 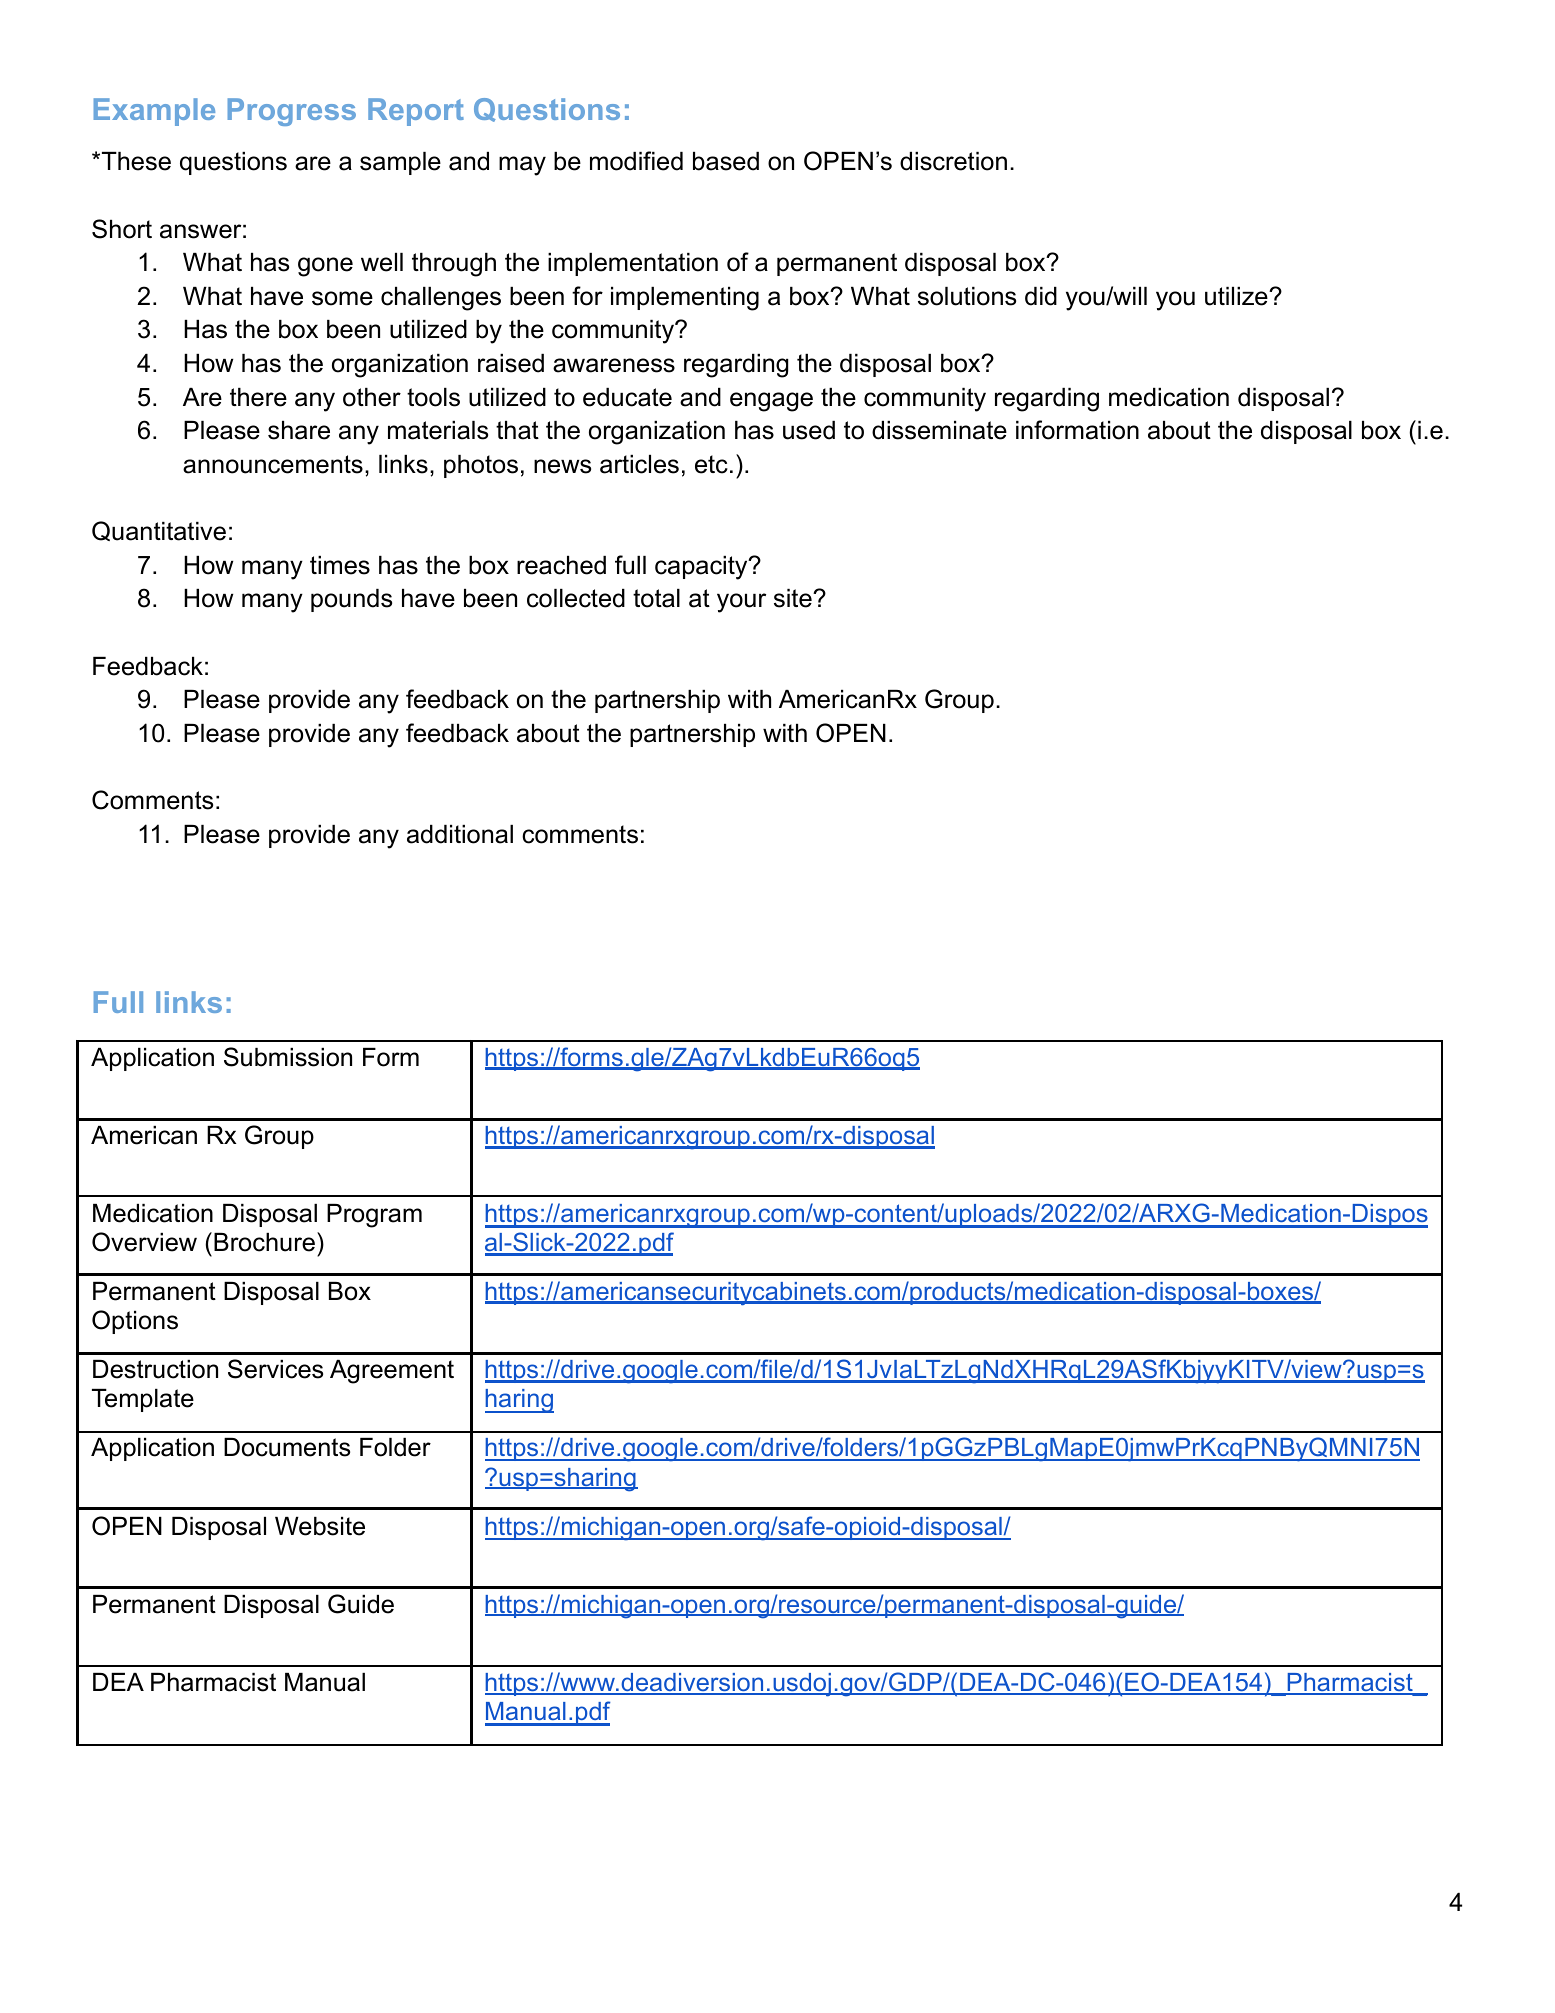 What do you see at coordinates (953, 161) in the page?
I see `discretion` at bounding box center [953, 161].
